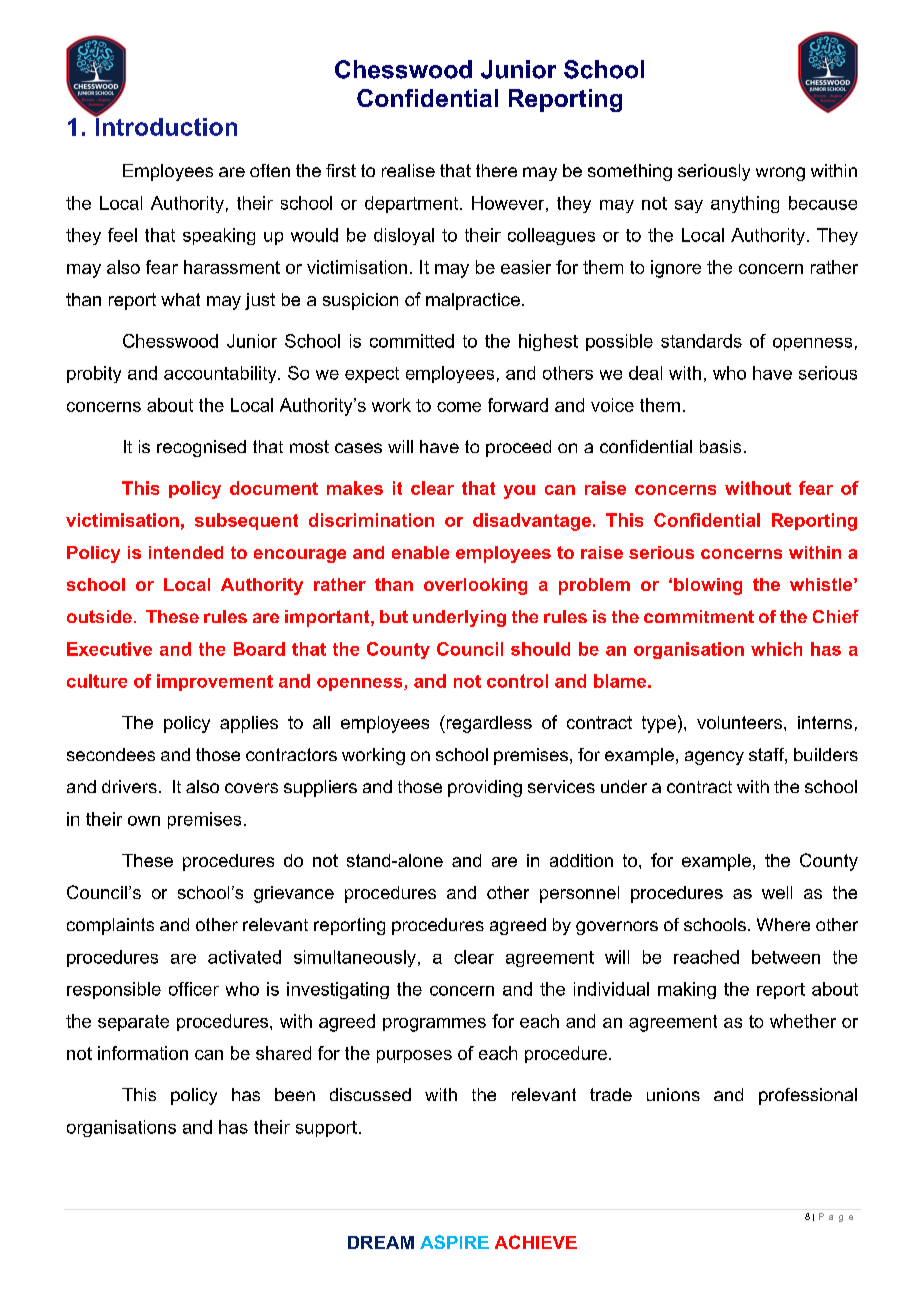 The height and width of the screenshot is (1308, 924). Describe the element at coordinates (786, 957) in the screenshot. I see `between` at that location.
